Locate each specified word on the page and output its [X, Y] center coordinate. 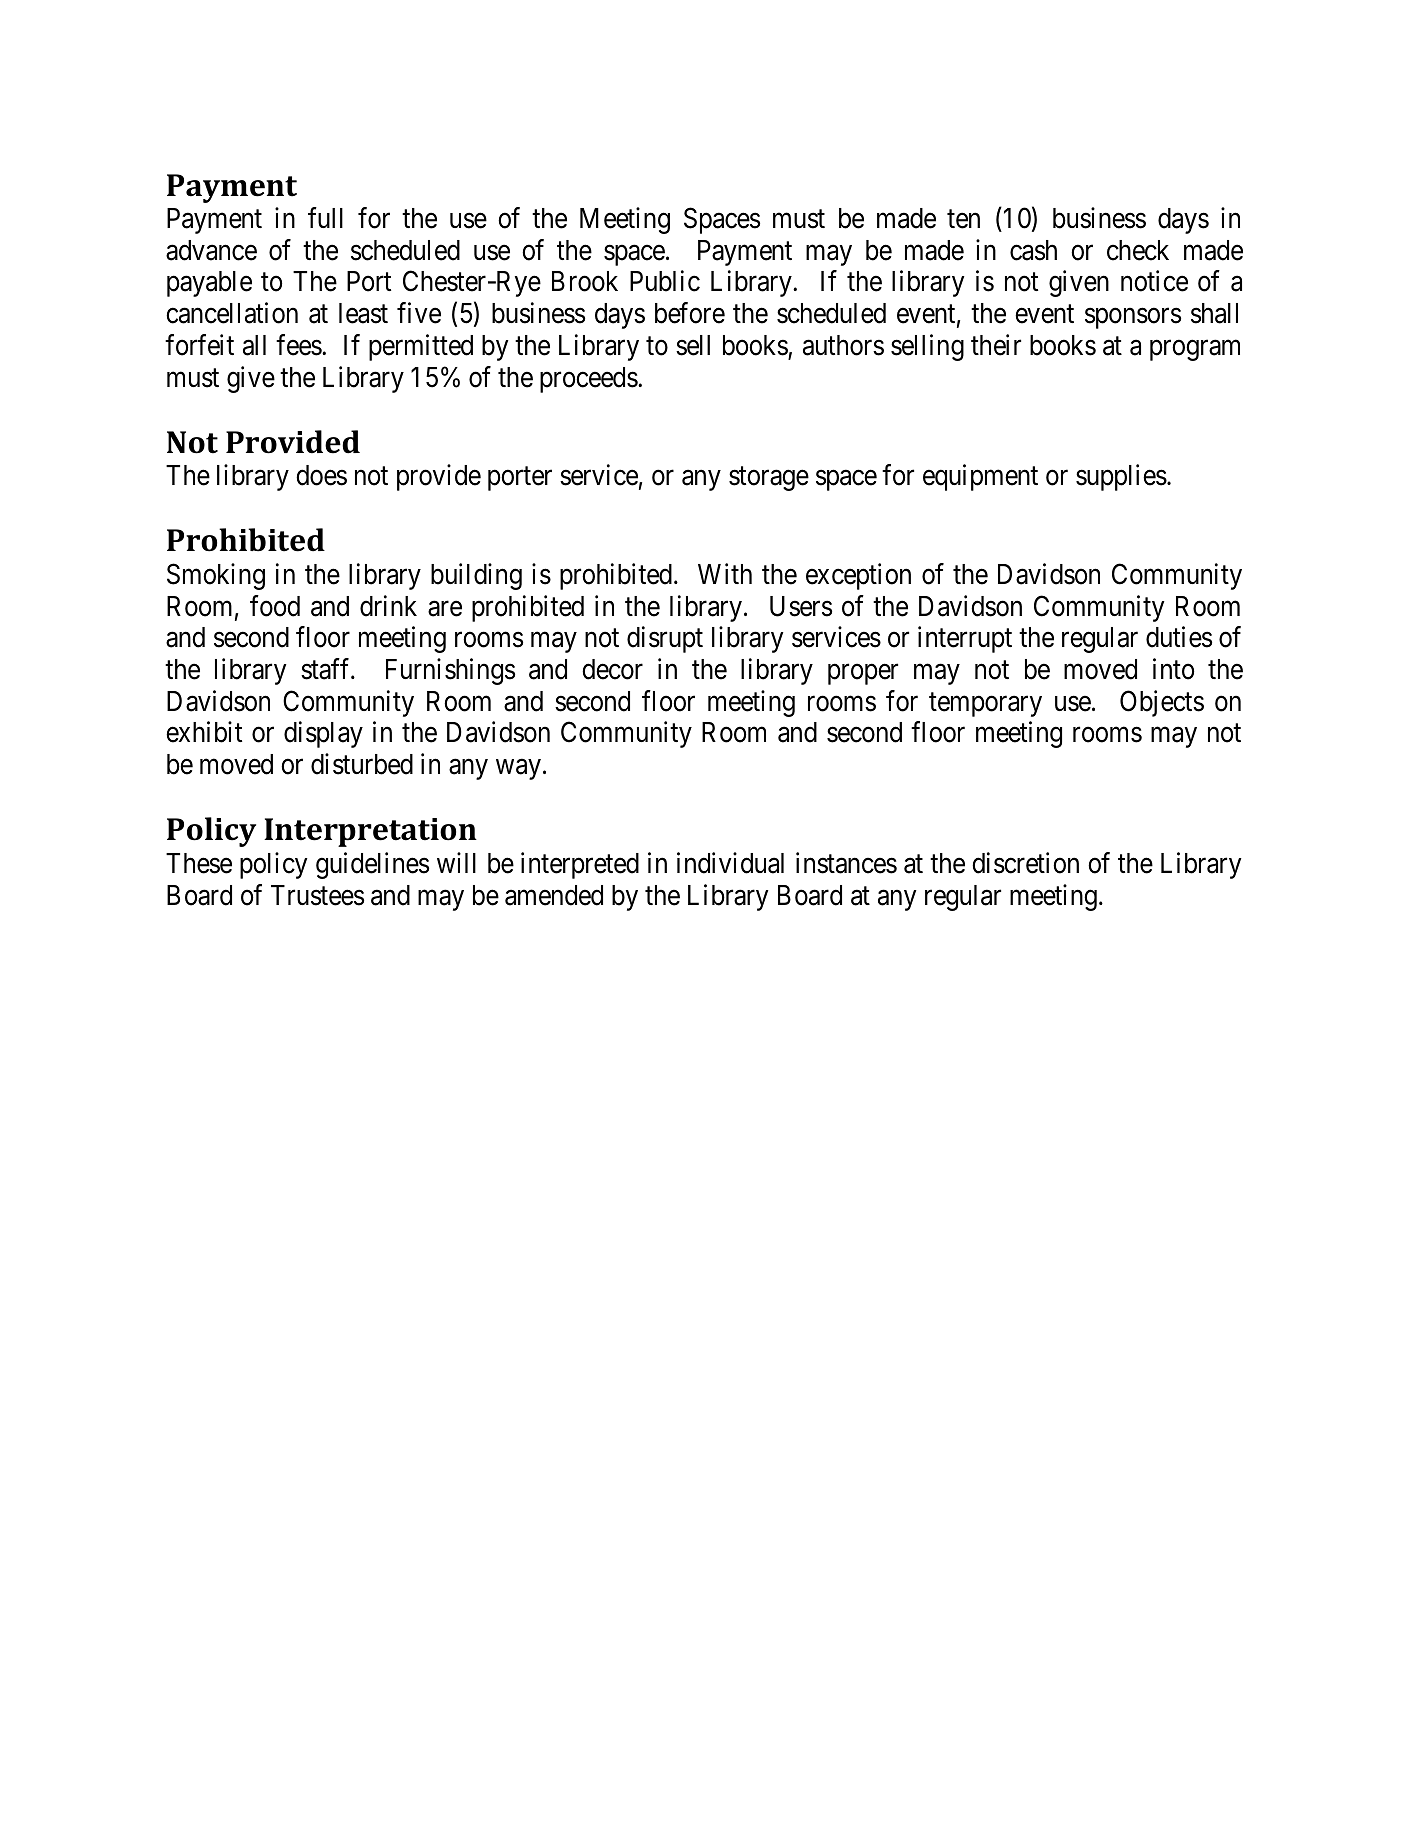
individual [730, 863]
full [325, 217]
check [1138, 250]
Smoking [216, 576]
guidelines [372, 865]
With [725, 573]
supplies [1121, 477]
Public [665, 281]
